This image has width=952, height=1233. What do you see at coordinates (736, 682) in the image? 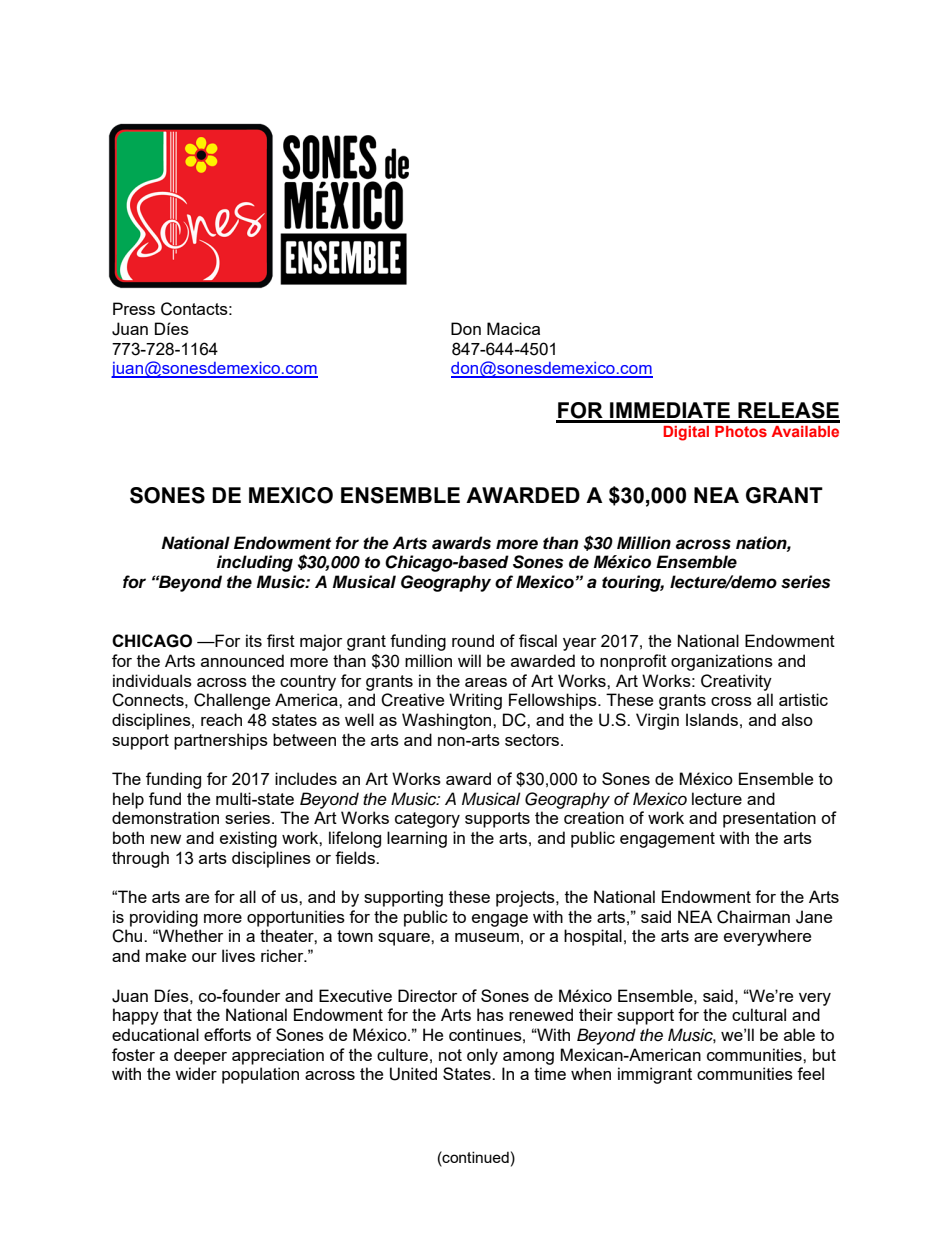
I see `Creativity` at bounding box center [736, 682].
